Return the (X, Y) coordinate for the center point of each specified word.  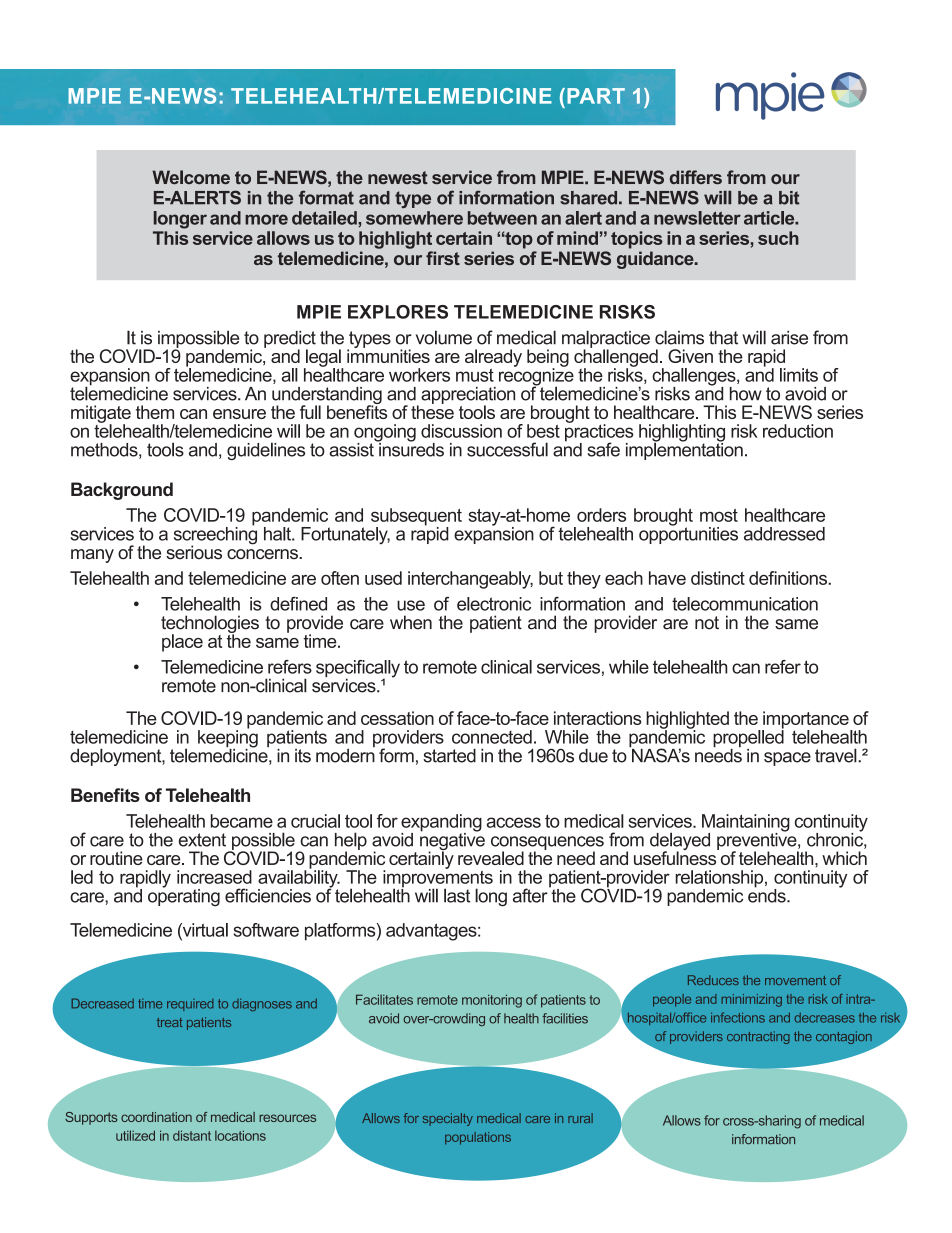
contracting (758, 1037)
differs (696, 177)
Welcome (191, 177)
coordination (156, 1117)
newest (398, 177)
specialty (448, 1119)
